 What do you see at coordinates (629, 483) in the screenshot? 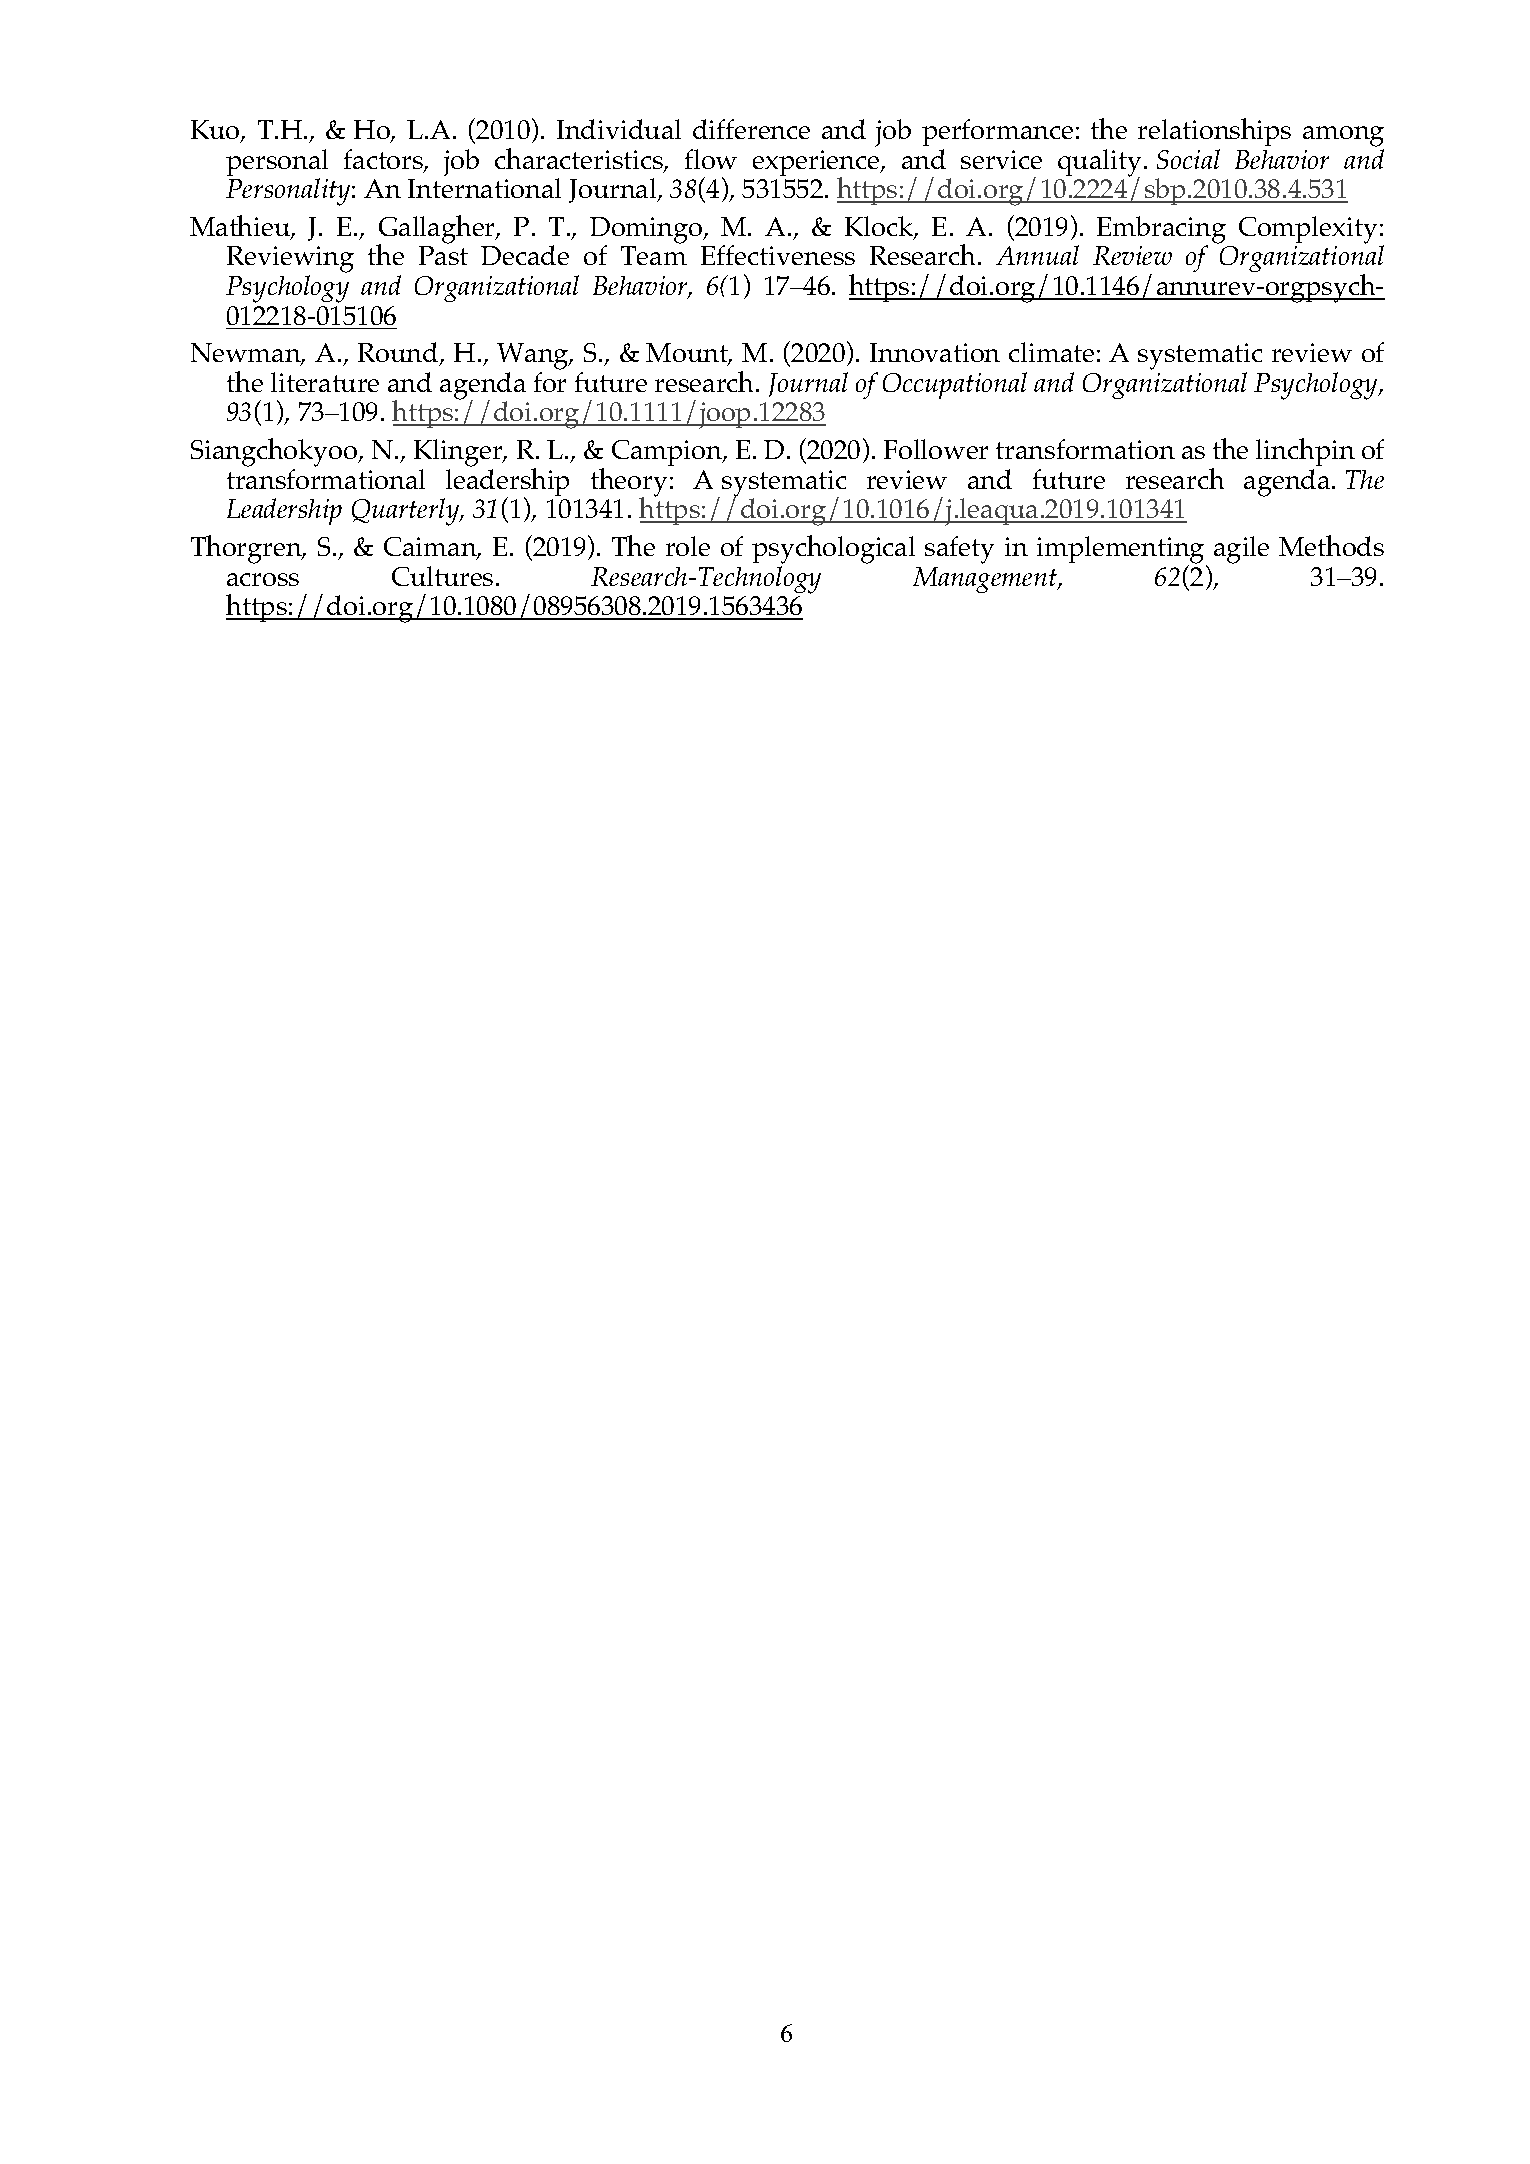
I see `theory` at bounding box center [629, 483].
